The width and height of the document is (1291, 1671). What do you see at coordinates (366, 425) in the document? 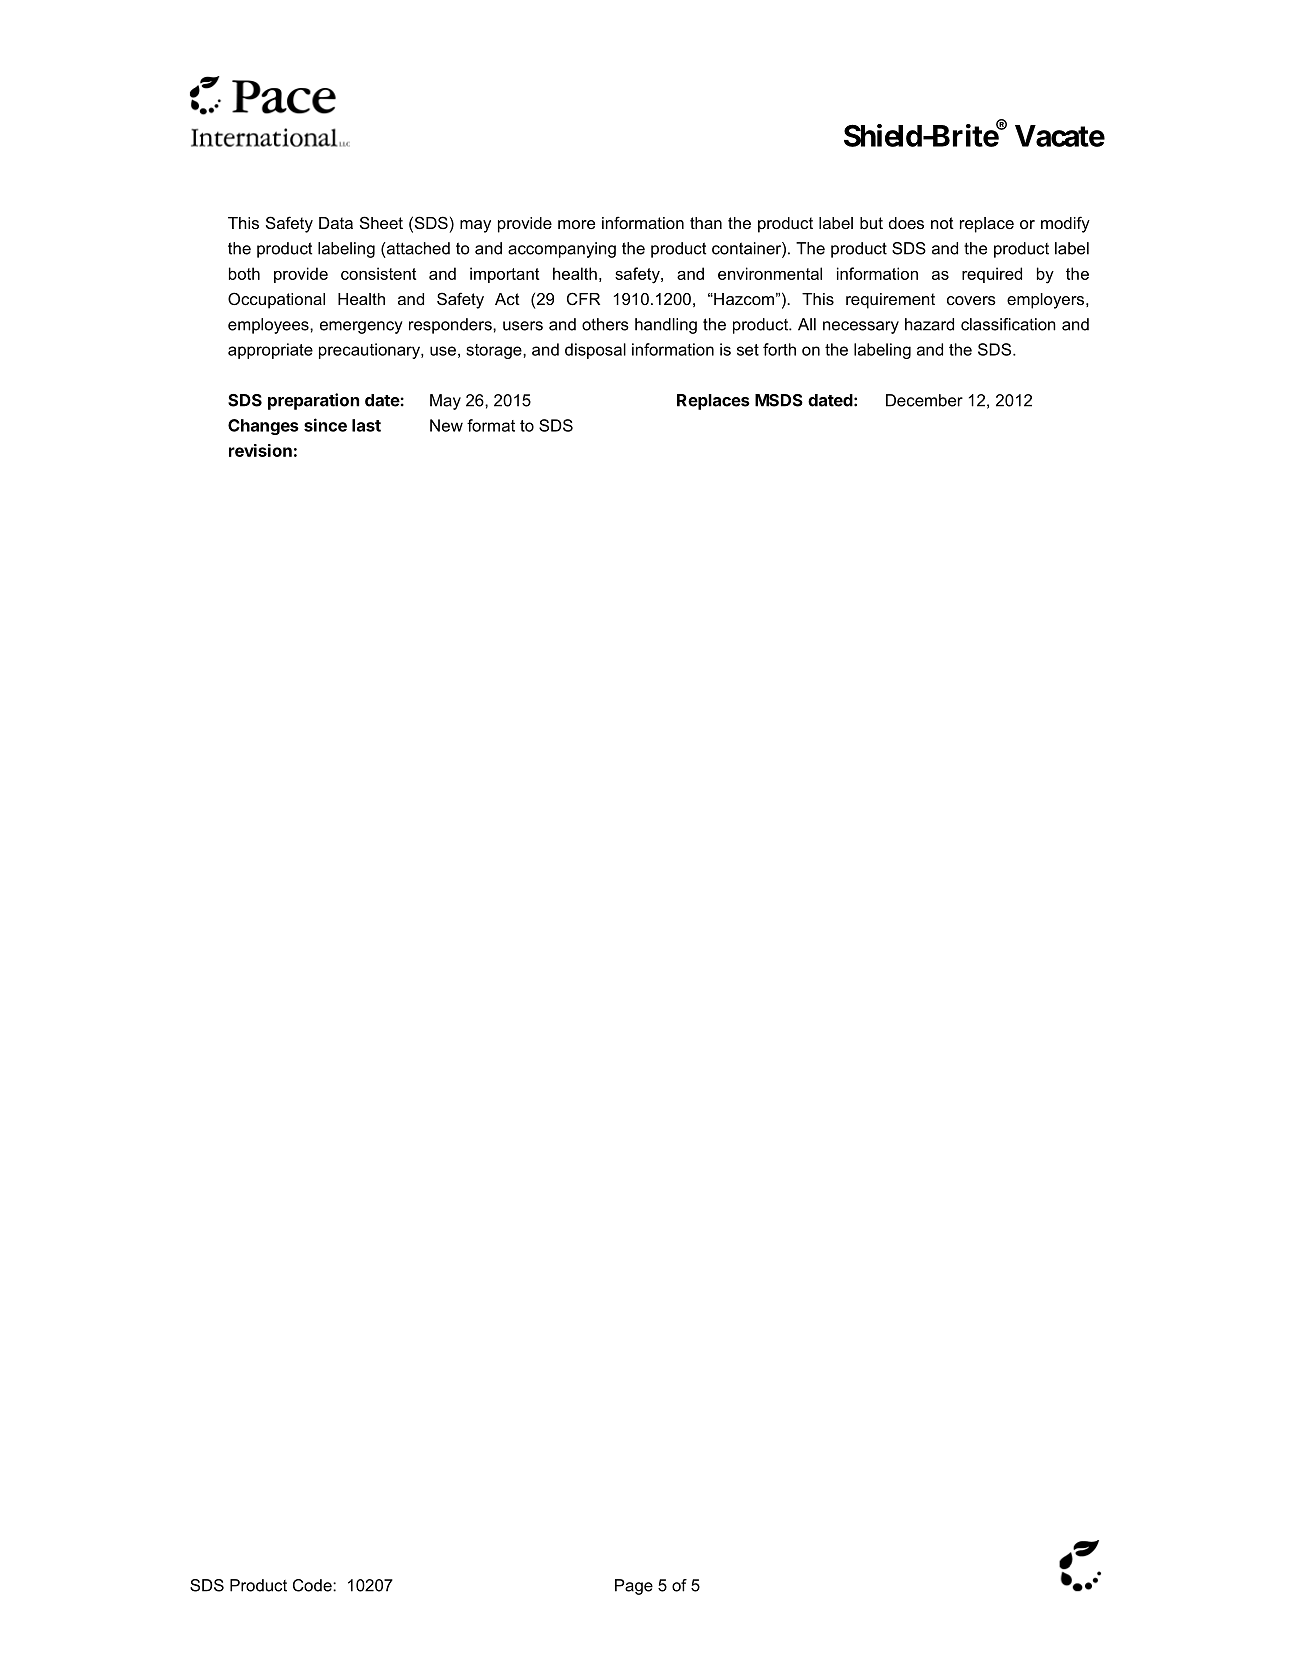
I see `last` at bounding box center [366, 425].
